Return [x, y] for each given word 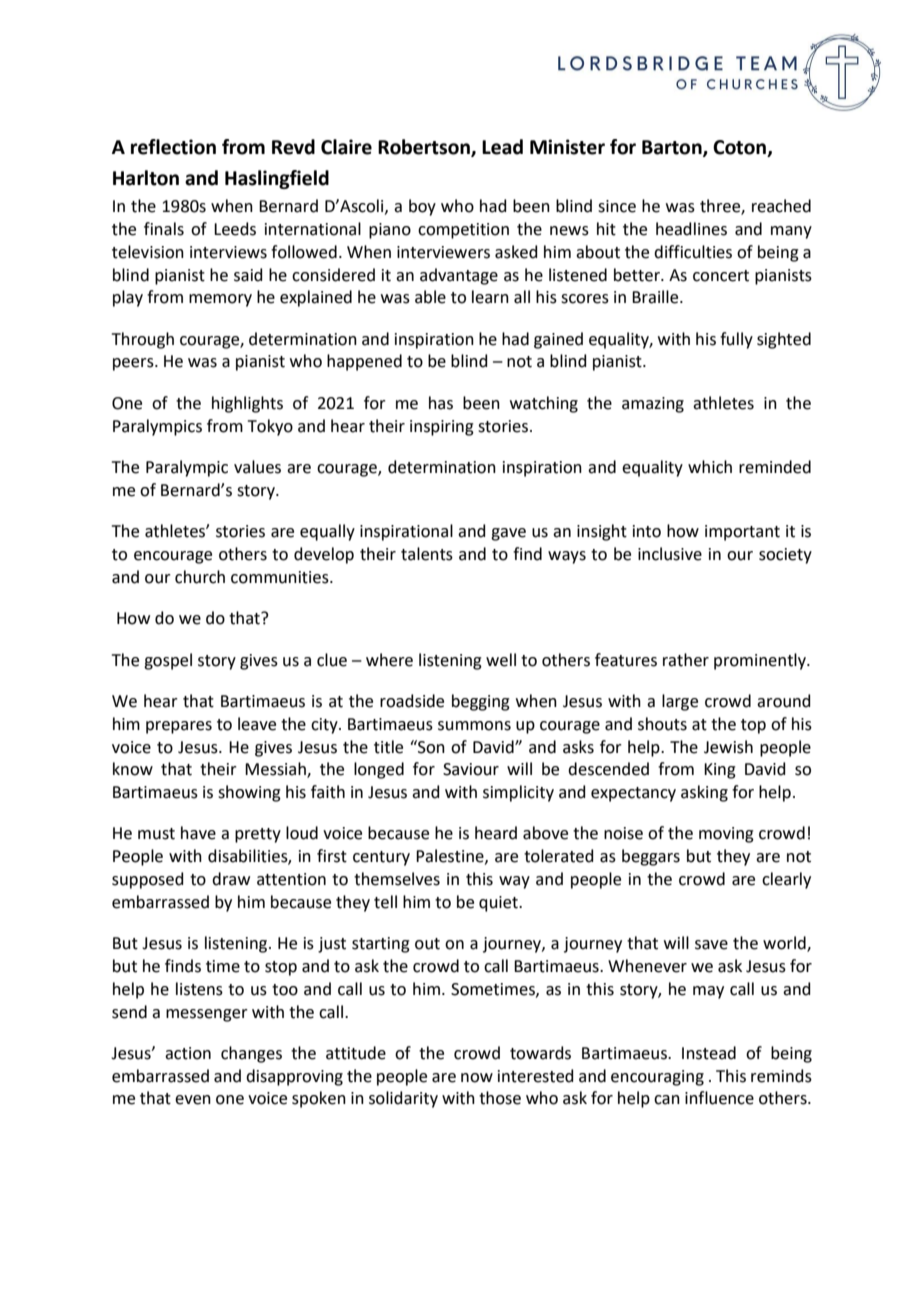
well [501, 660]
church [200, 577]
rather [686, 660]
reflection [173, 147]
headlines [691, 229]
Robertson [425, 148]
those [500, 1098]
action [188, 1053]
